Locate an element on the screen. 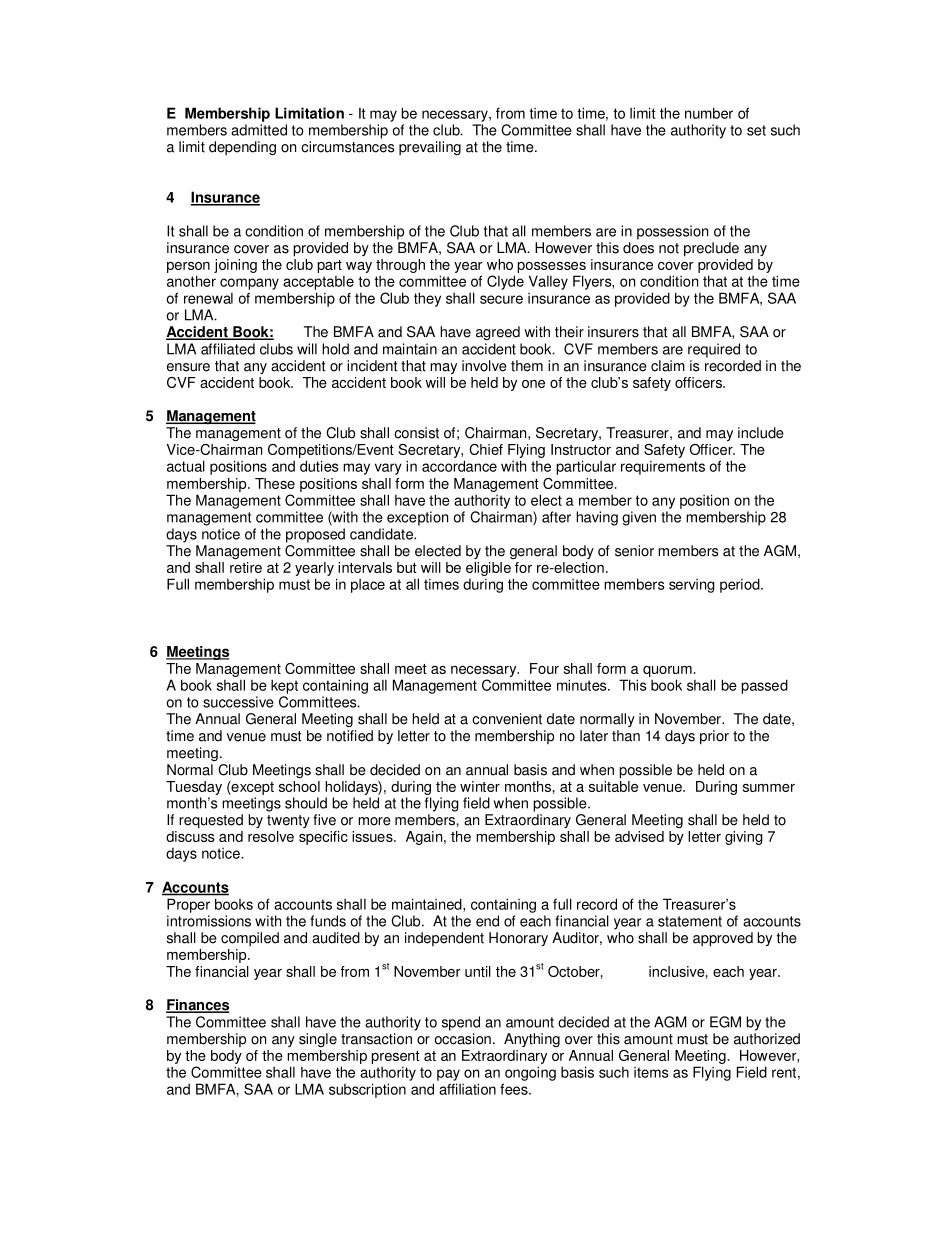  prevailing is located at coordinates (430, 148).
